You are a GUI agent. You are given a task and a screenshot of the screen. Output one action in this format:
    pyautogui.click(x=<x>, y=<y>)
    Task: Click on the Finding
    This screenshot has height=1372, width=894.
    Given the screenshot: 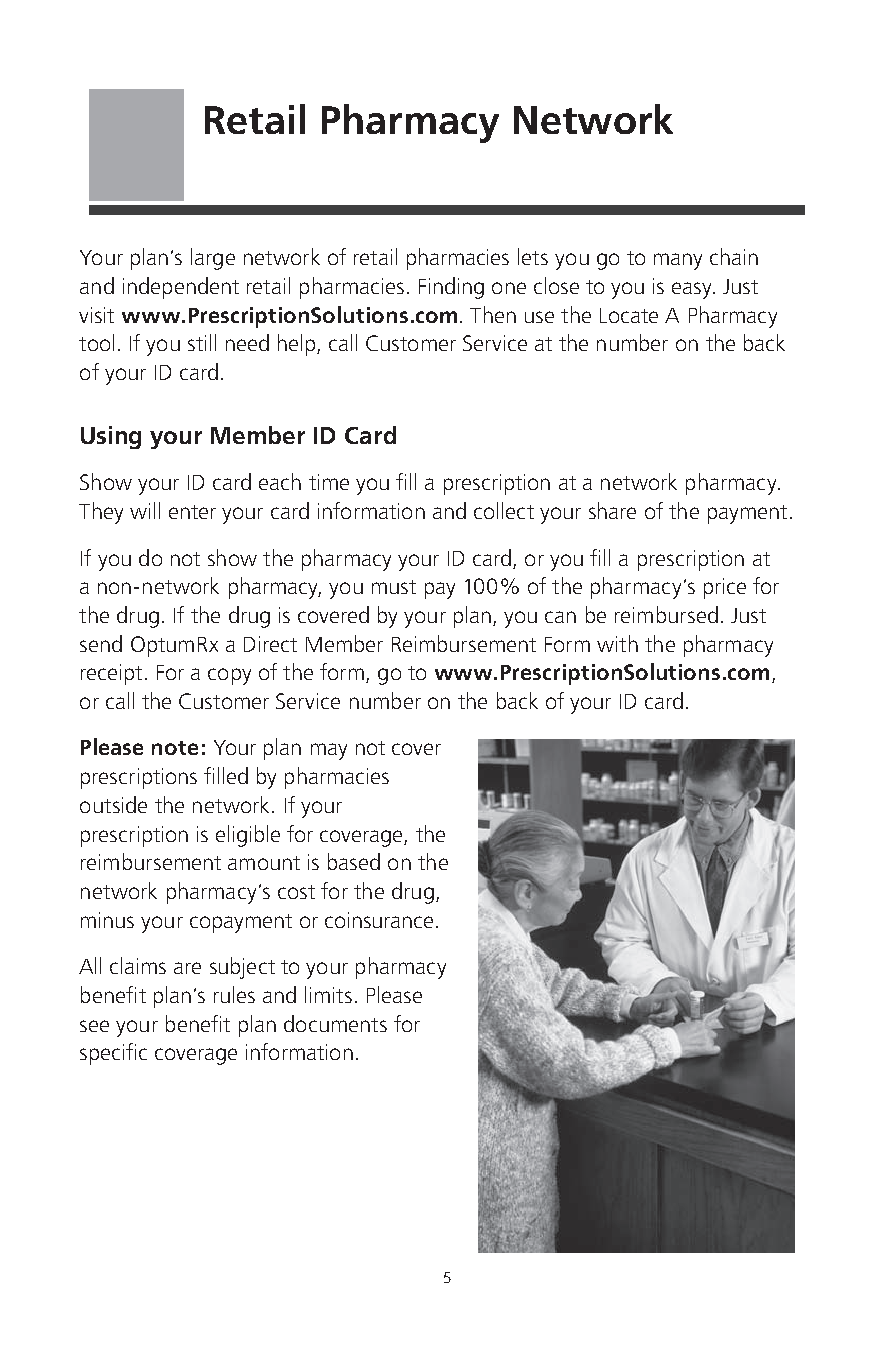 What is the action you would take?
    pyautogui.click(x=451, y=288)
